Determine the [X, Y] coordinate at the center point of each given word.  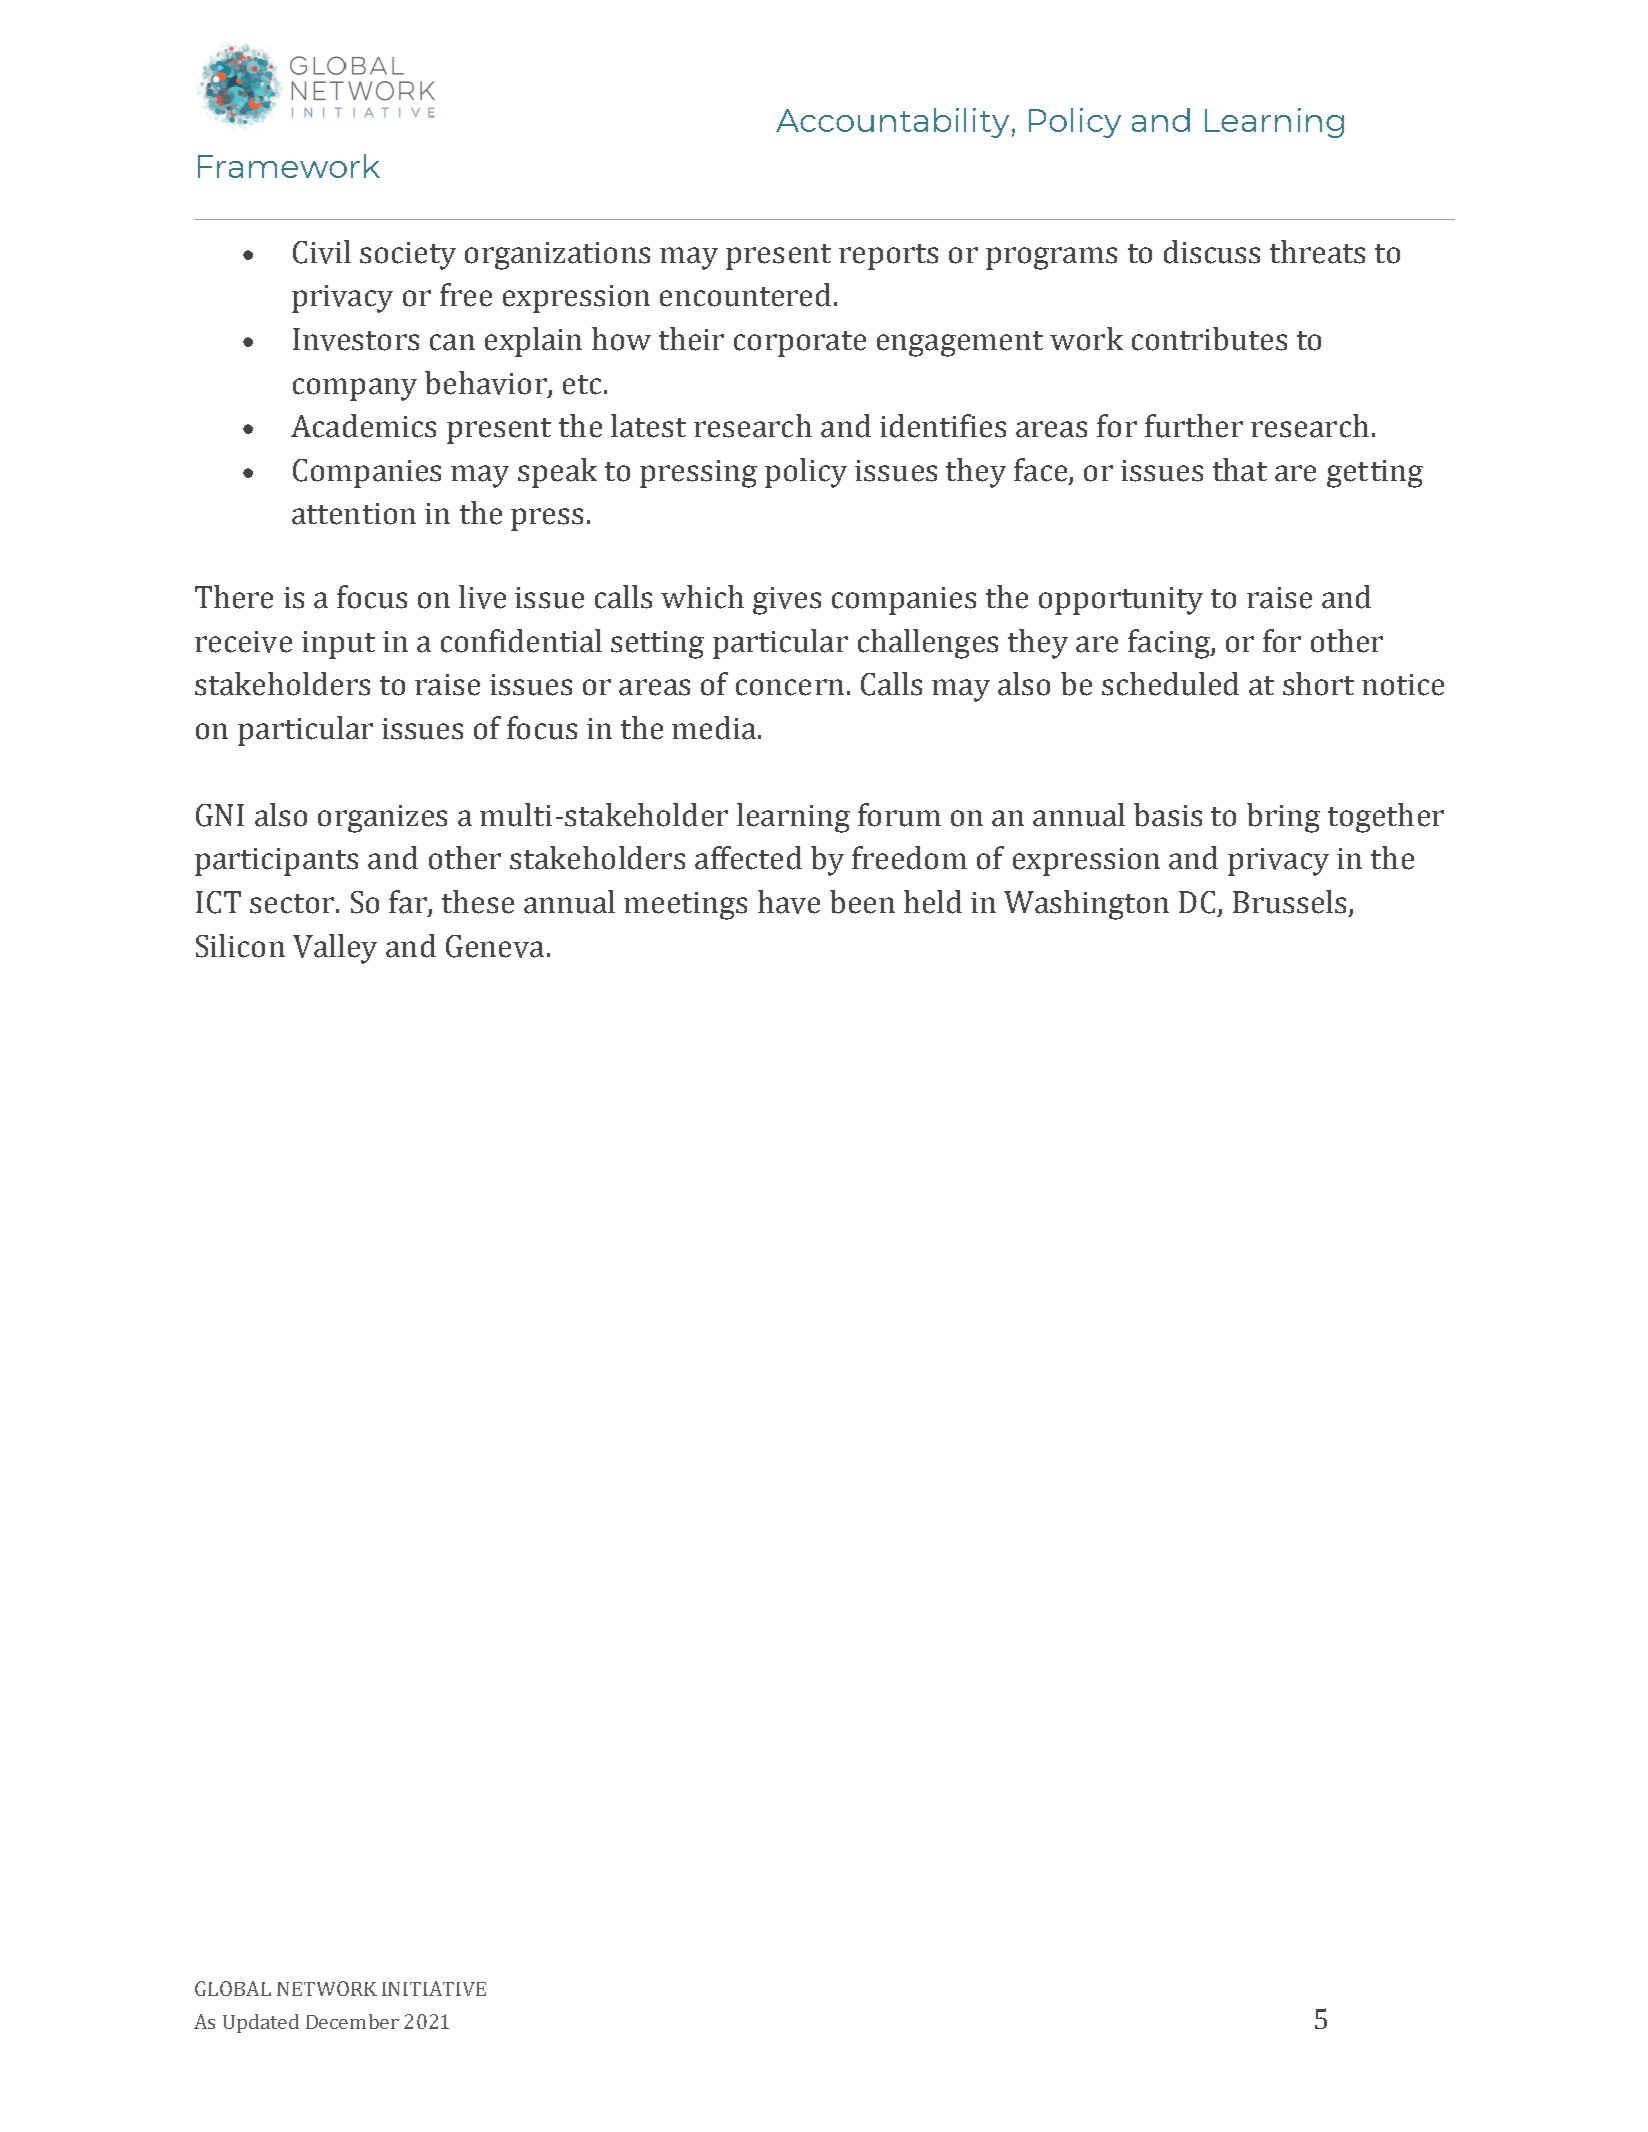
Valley [335, 949]
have [789, 902]
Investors [356, 339]
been [862, 902]
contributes [1209, 339]
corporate [800, 344]
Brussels [1289, 902]
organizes [382, 819]
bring [1283, 818]
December [352, 2021]
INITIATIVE [434, 1988]
